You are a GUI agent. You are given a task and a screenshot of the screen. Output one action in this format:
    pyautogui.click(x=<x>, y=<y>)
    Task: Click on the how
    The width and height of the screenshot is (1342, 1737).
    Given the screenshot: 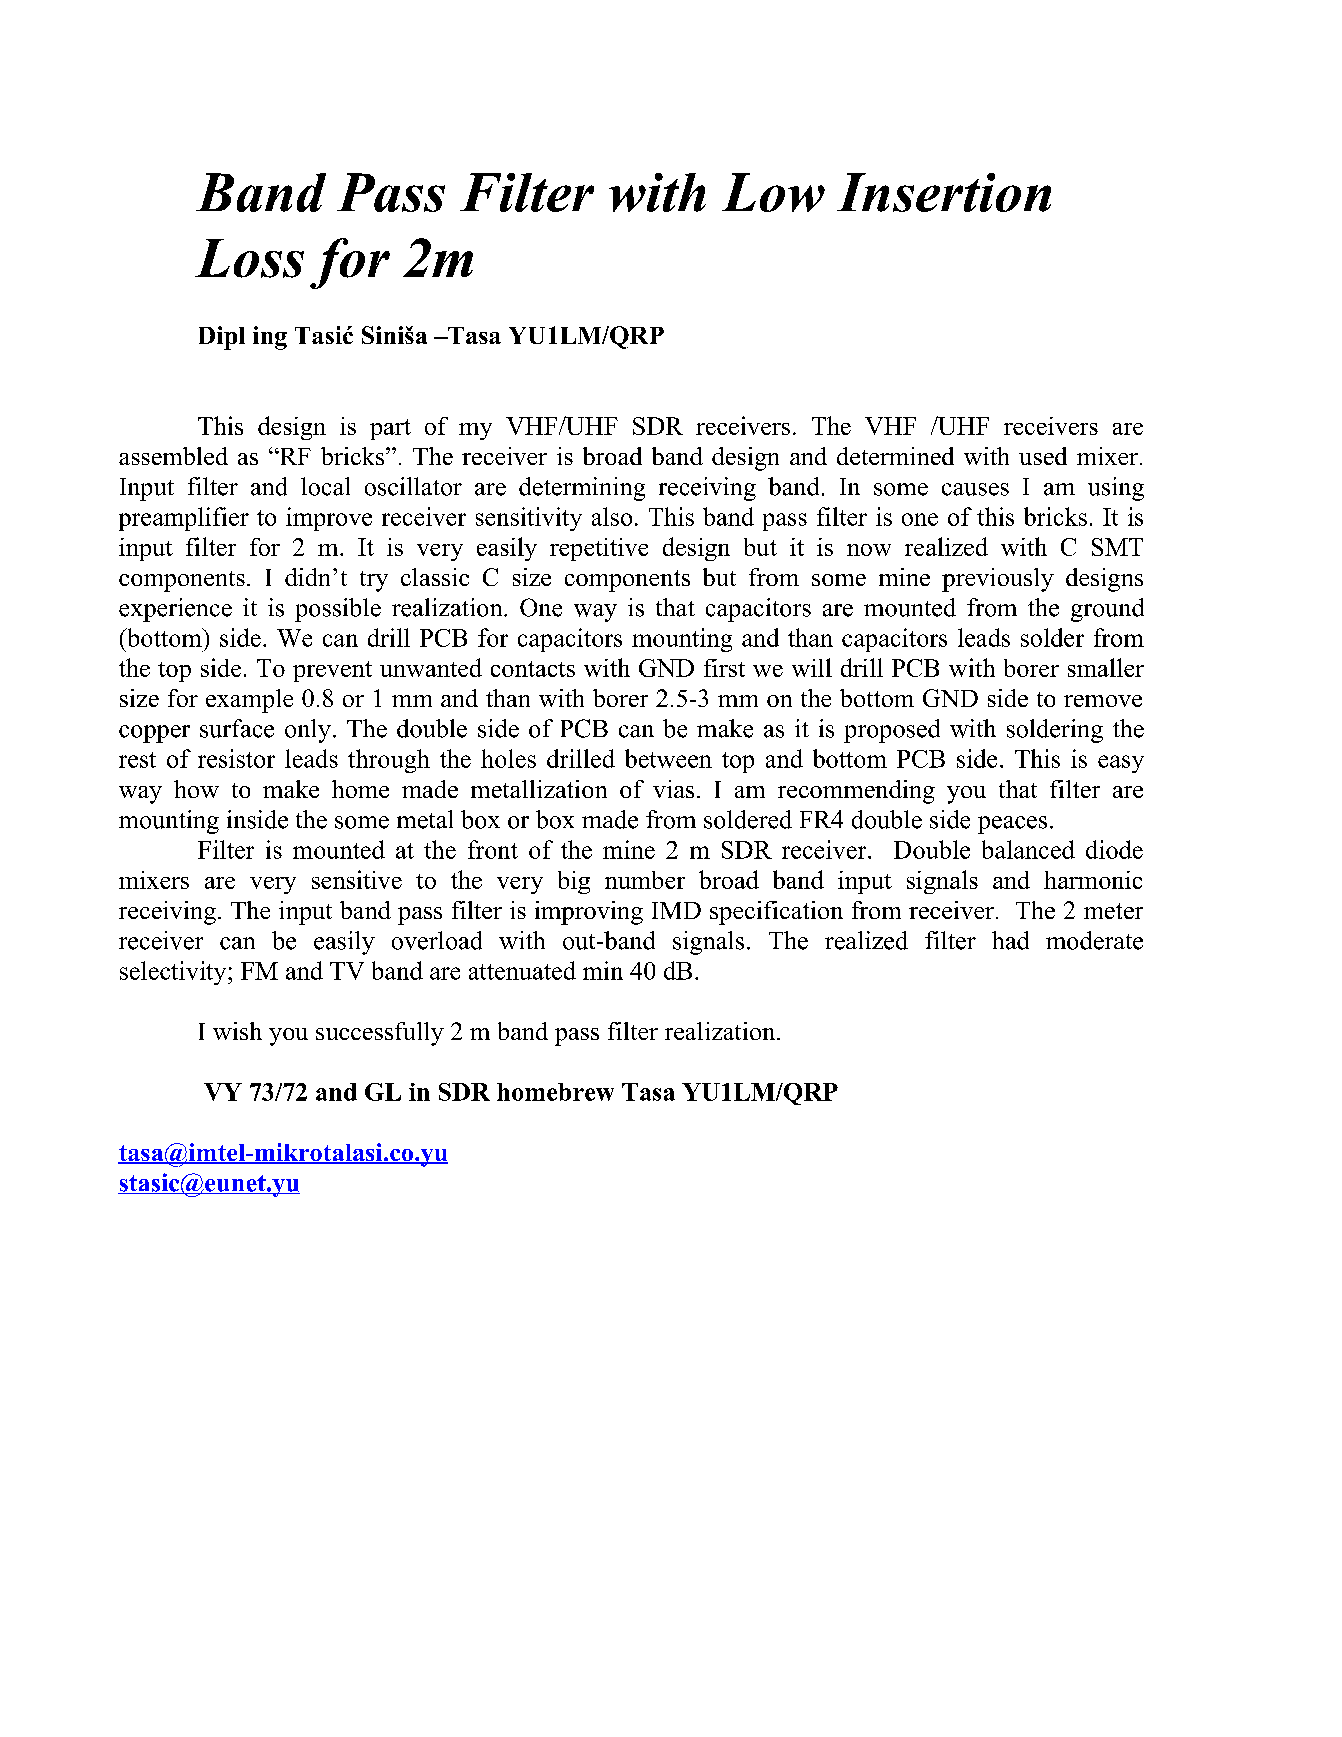 What is the action you would take?
    pyautogui.click(x=196, y=789)
